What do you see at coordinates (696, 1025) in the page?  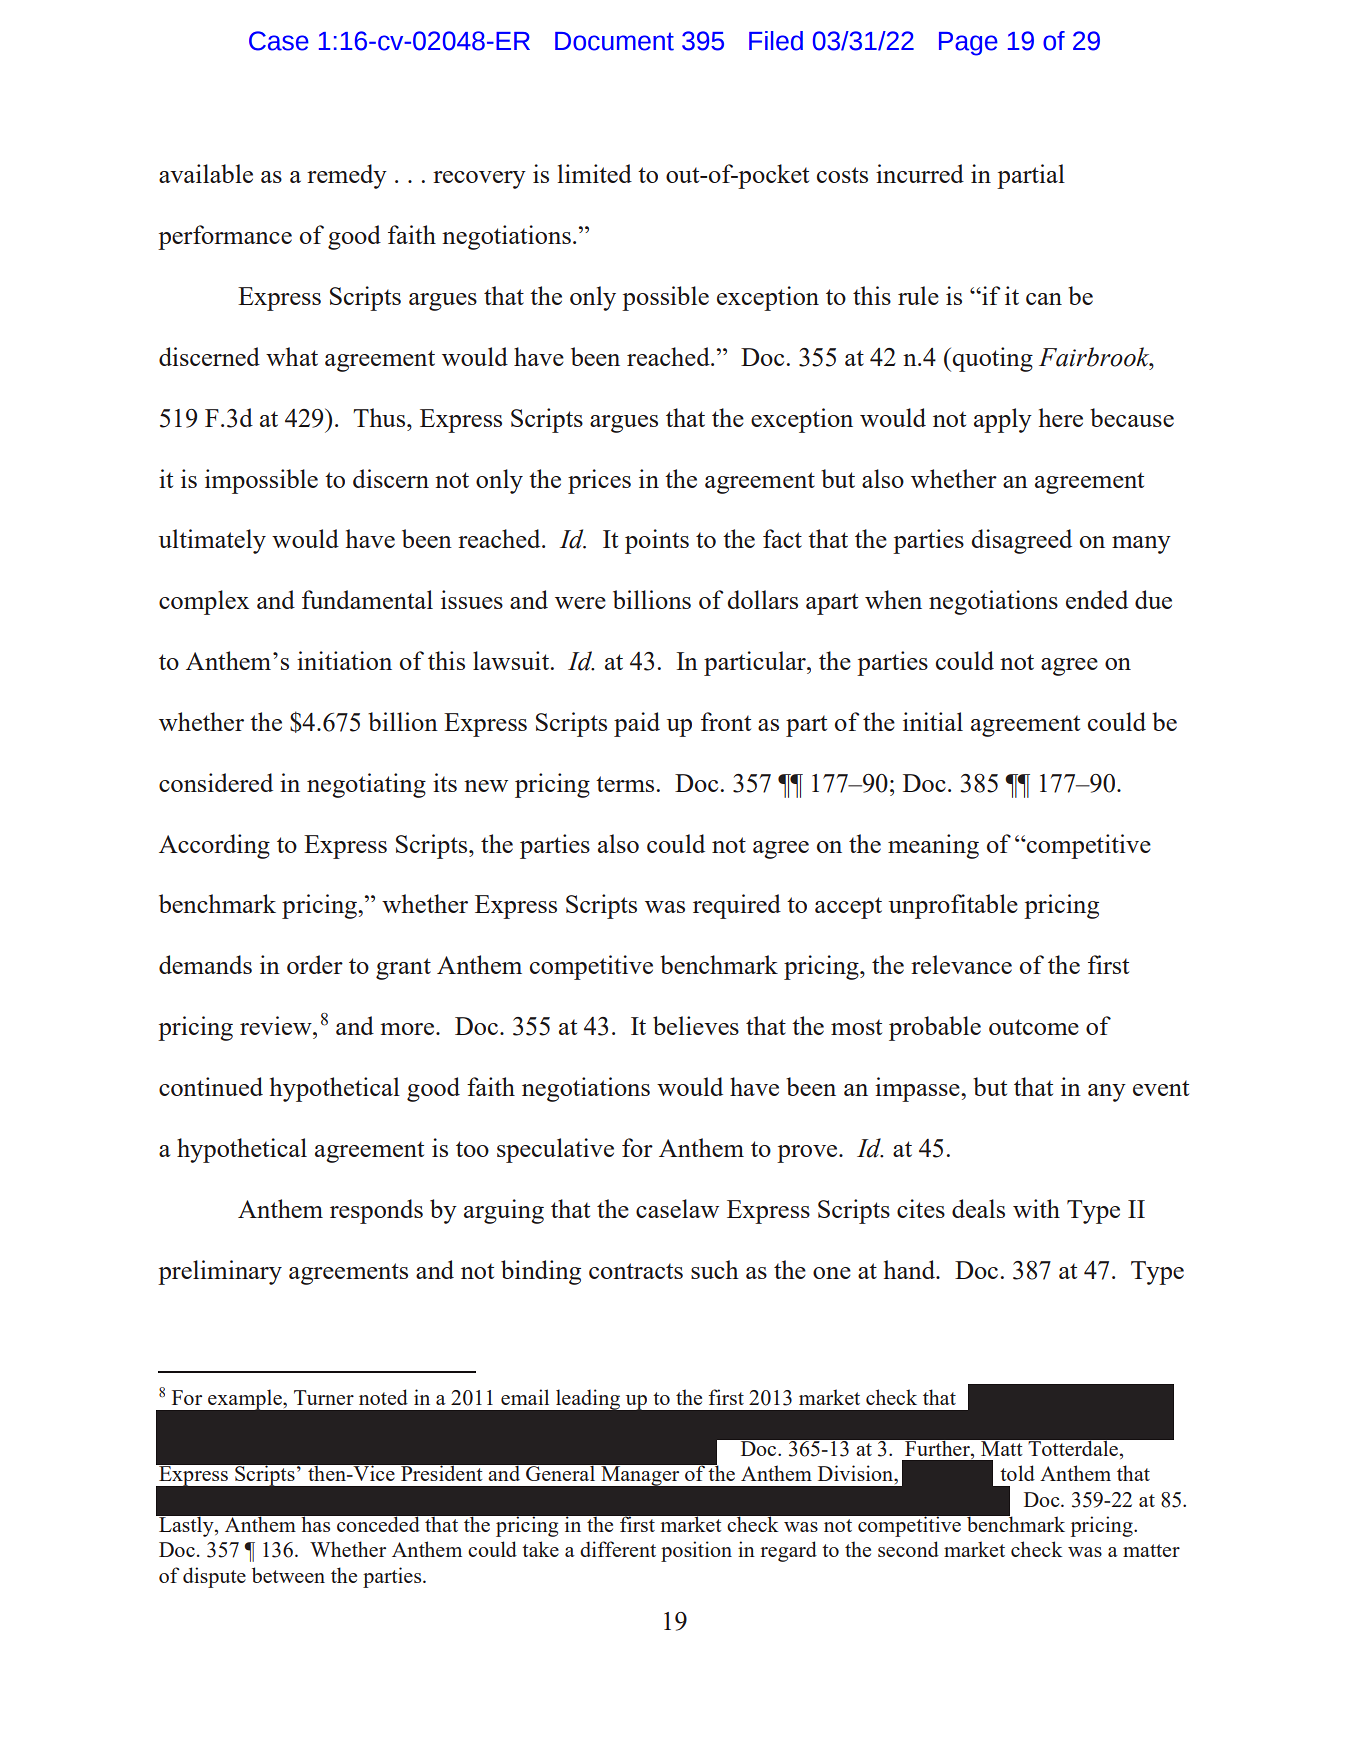 I see `believes` at bounding box center [696, 1025].
